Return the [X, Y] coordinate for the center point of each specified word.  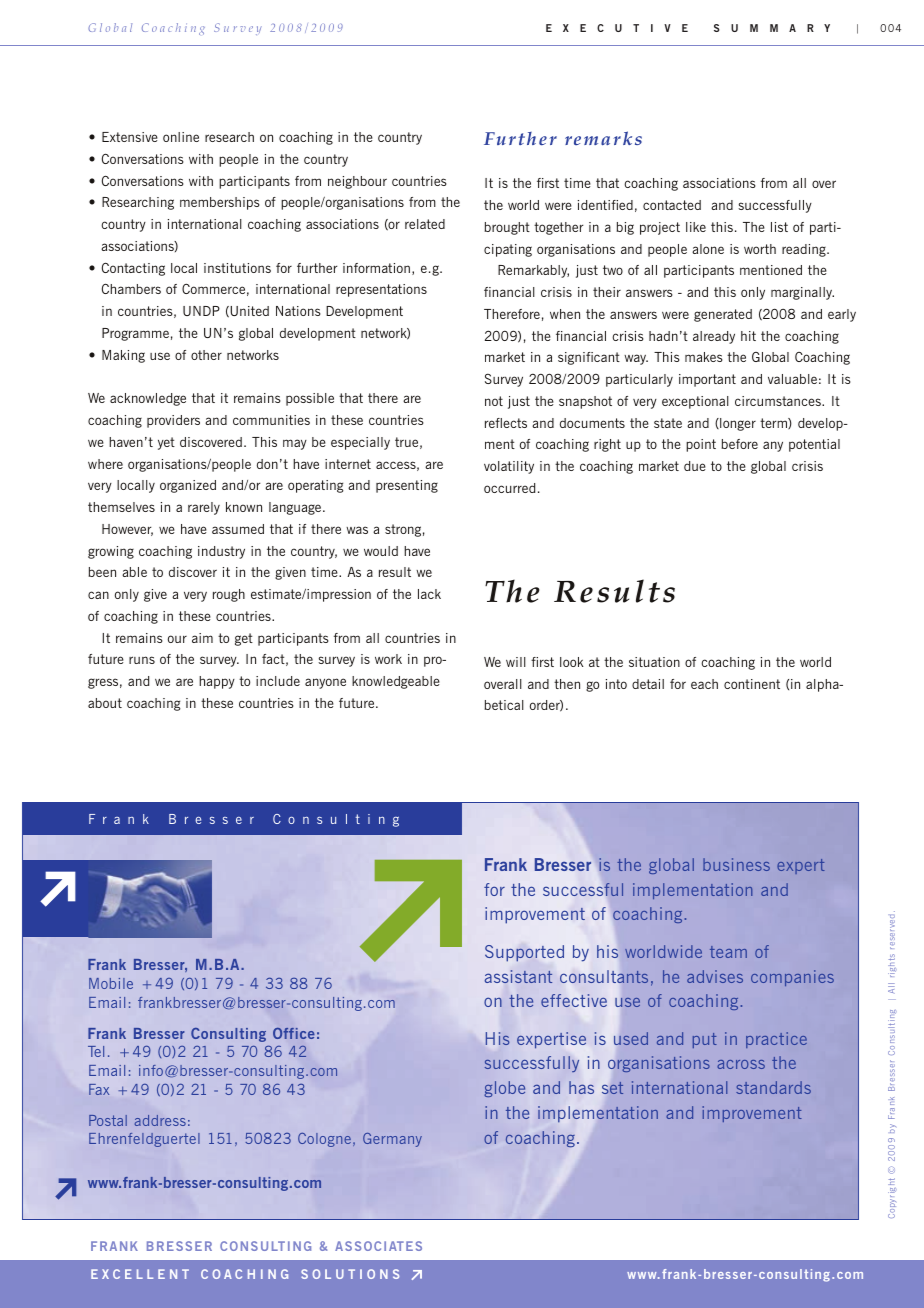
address [160, 1120]
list [779, 227]
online [181, 137]
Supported [524, 953]
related [425, 224]
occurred [509, 488]
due [695, 466]
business [736, 864]
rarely [204, 508]
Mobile [111, 983]
